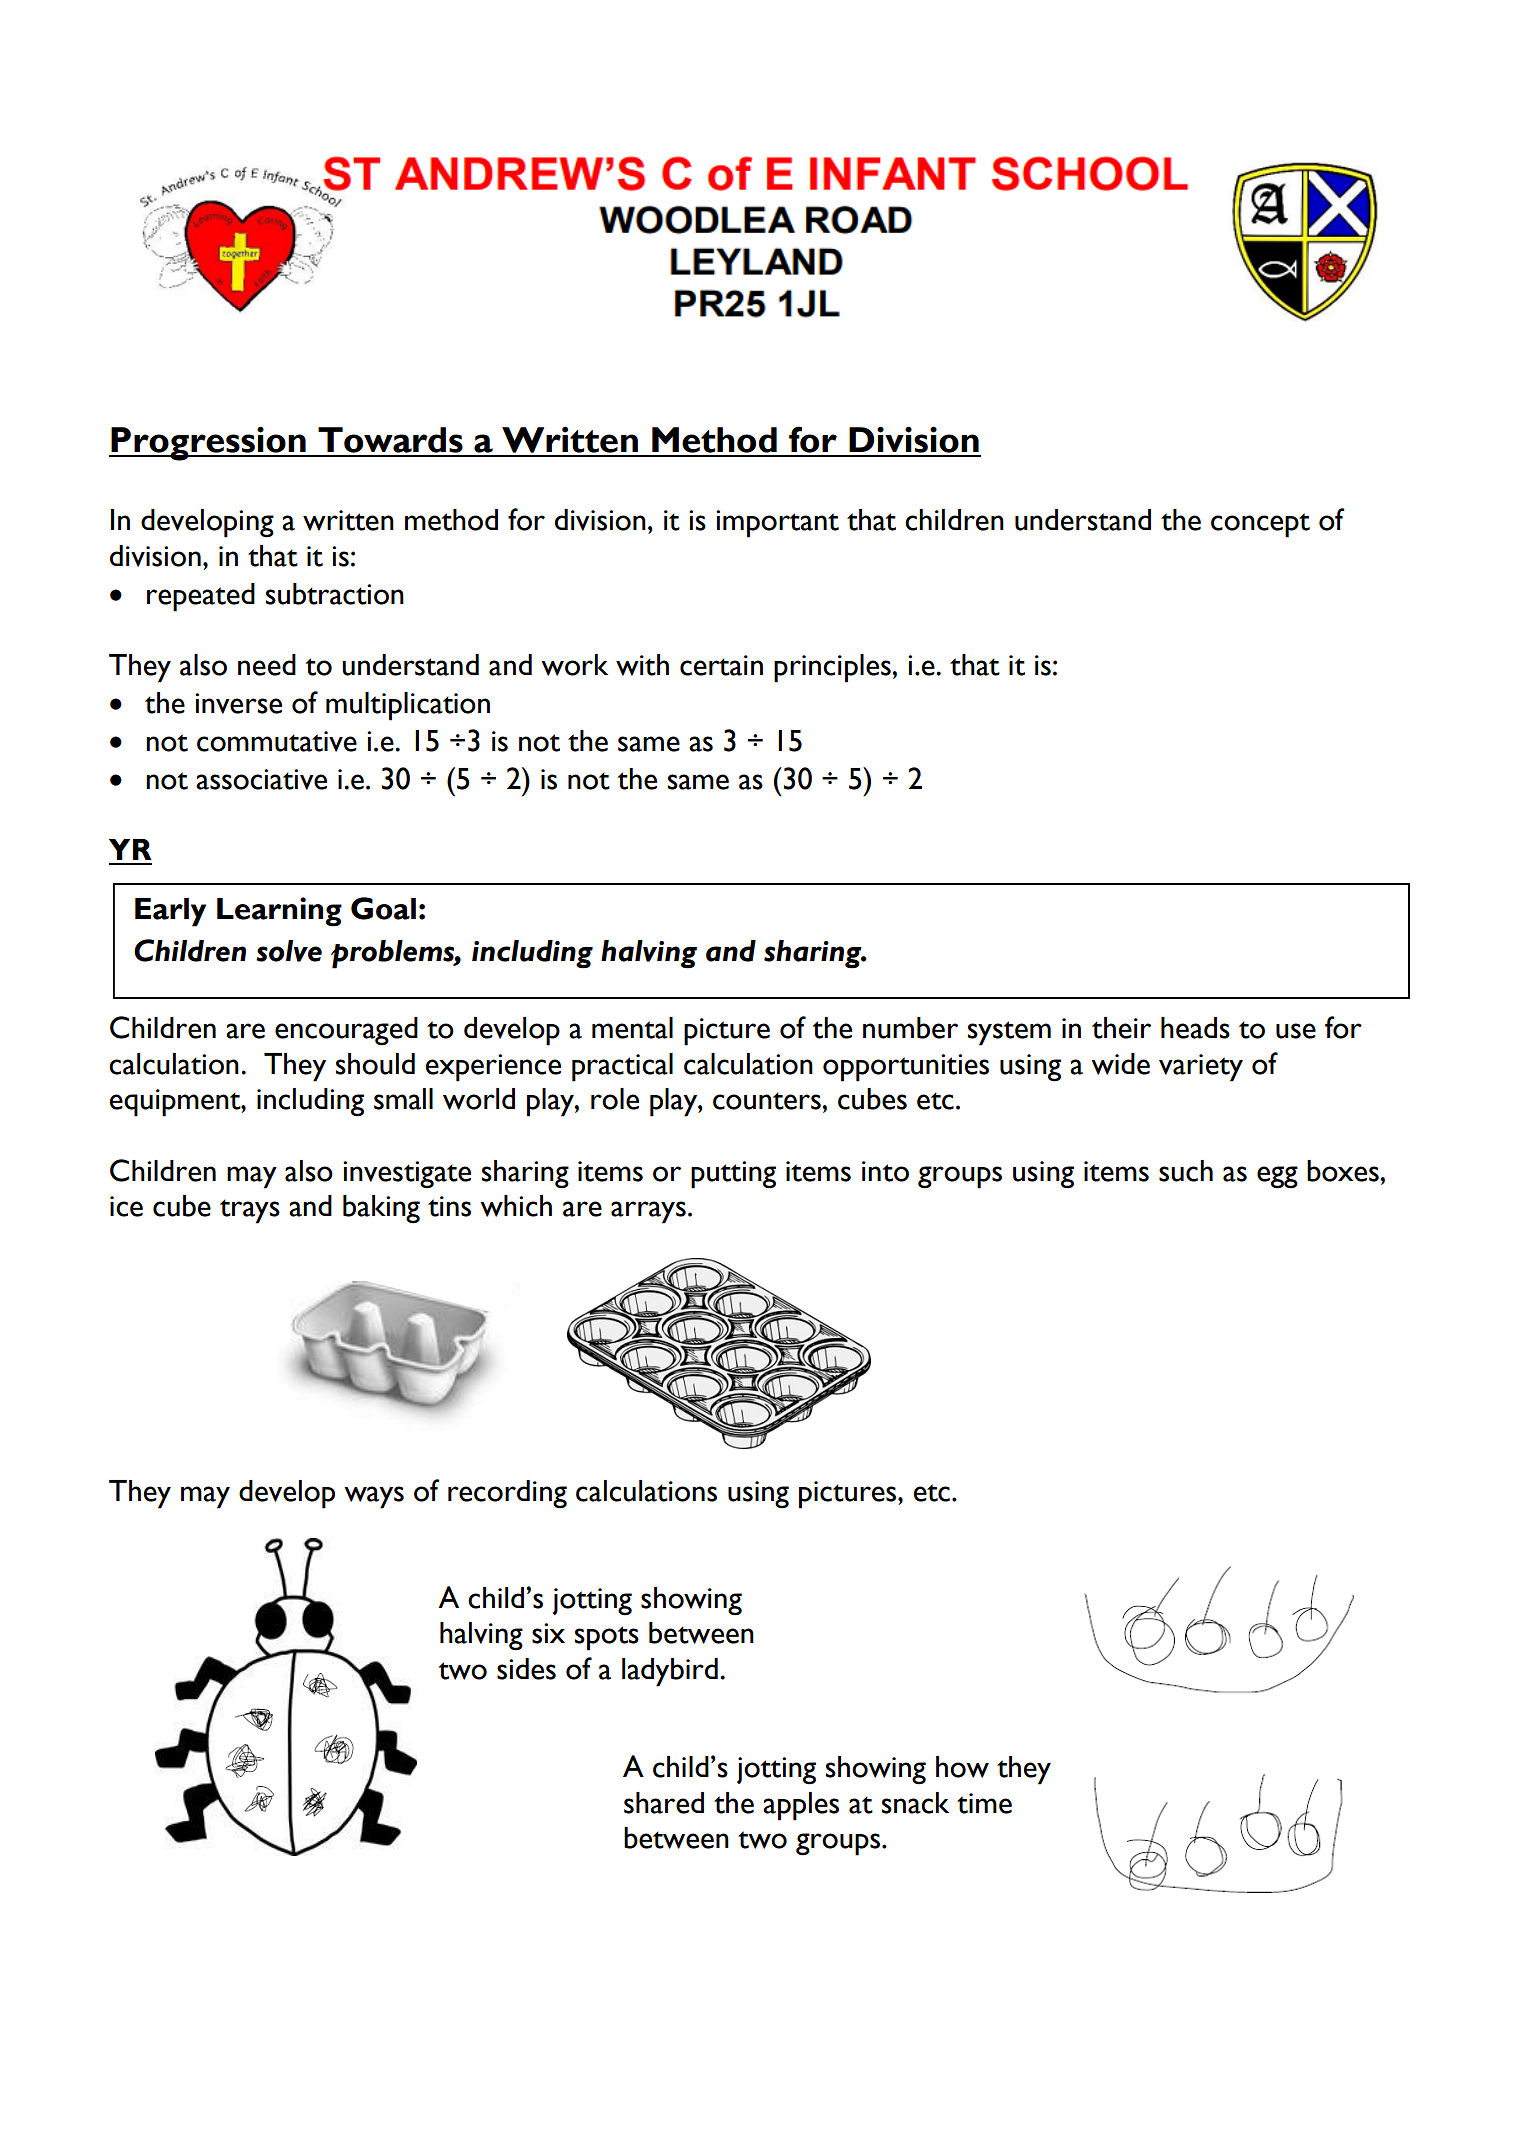 The height and width of the screenshot is (2154, 1523). Describe the element at coordinates (664, 1803) in the screenshot. I see `shared` at that location.
